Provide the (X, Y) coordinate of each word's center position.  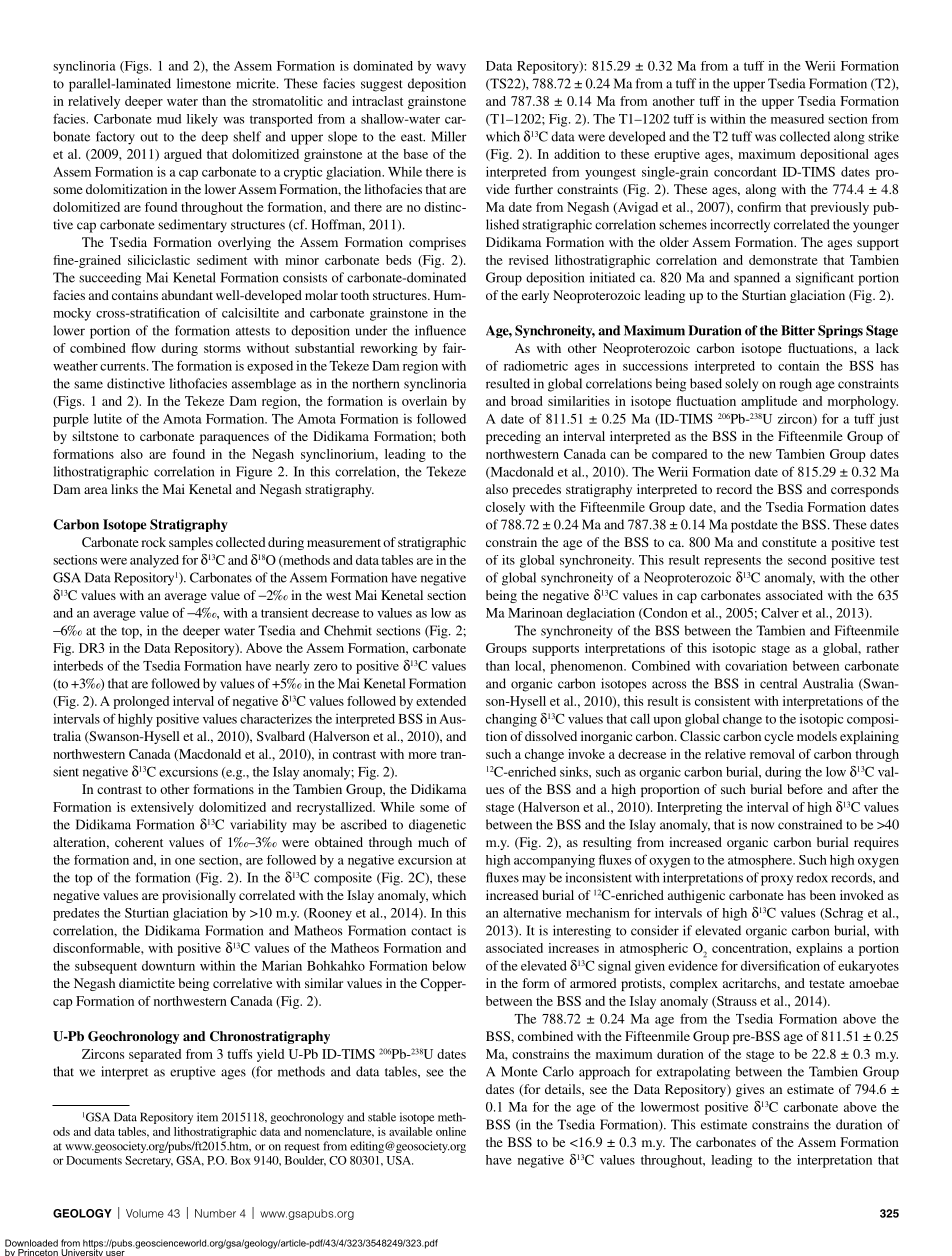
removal (772, 754)
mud (169, 119)
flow (143, 348)
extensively (162, 808)
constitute (789, 542)
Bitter (798, 330)
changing (511, 720)
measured (797, 119)
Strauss (736, 1002)
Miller (449, 136)
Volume (145, 1213)
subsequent (106, 967)
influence (440, 330)
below (449, 965)
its (508, 560)
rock (153, 542)
